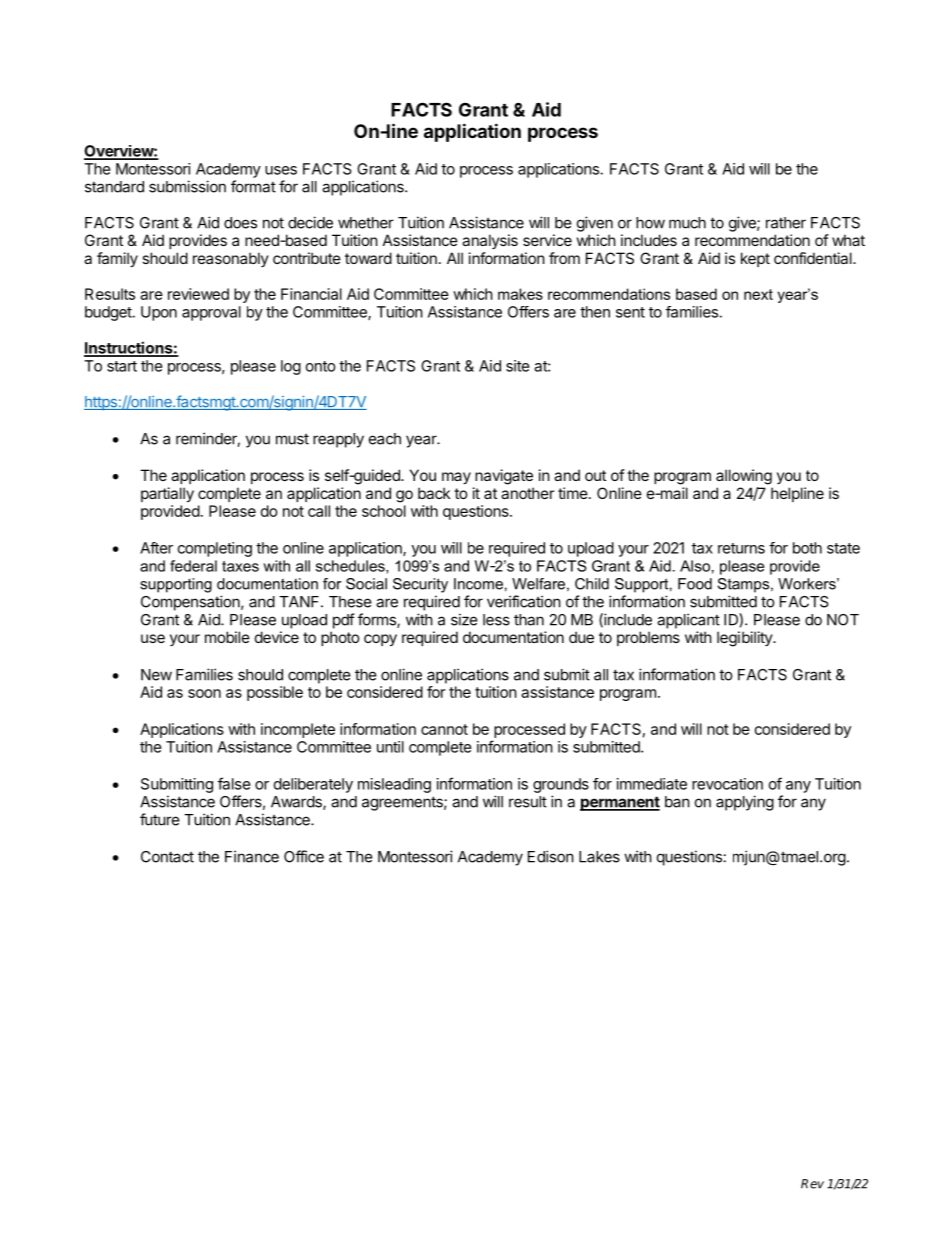 This screenshot has width=952, height=1233. I want to click on rather, so click(786, 223).
